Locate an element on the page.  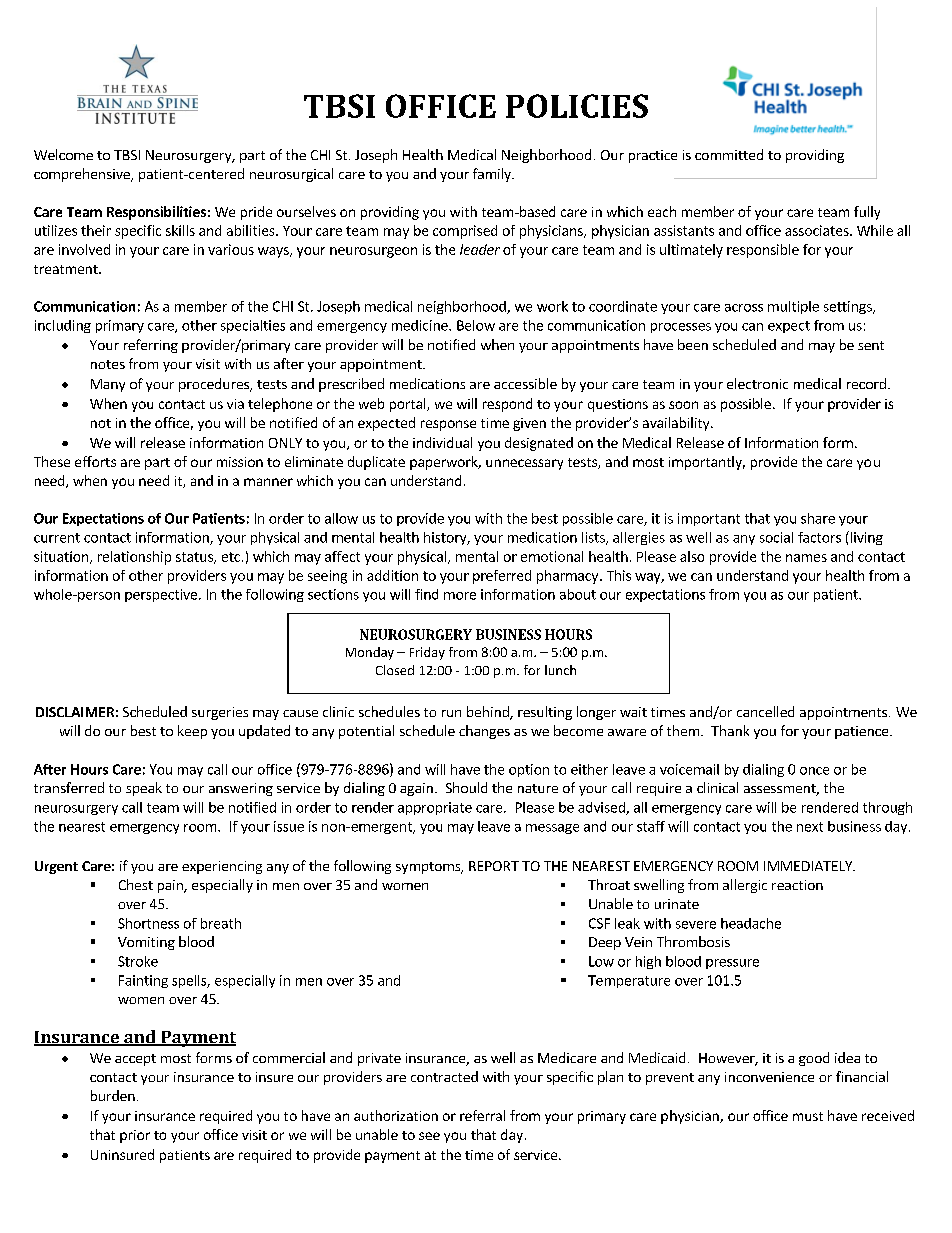
burden is located at coordinates (113, 1095).
